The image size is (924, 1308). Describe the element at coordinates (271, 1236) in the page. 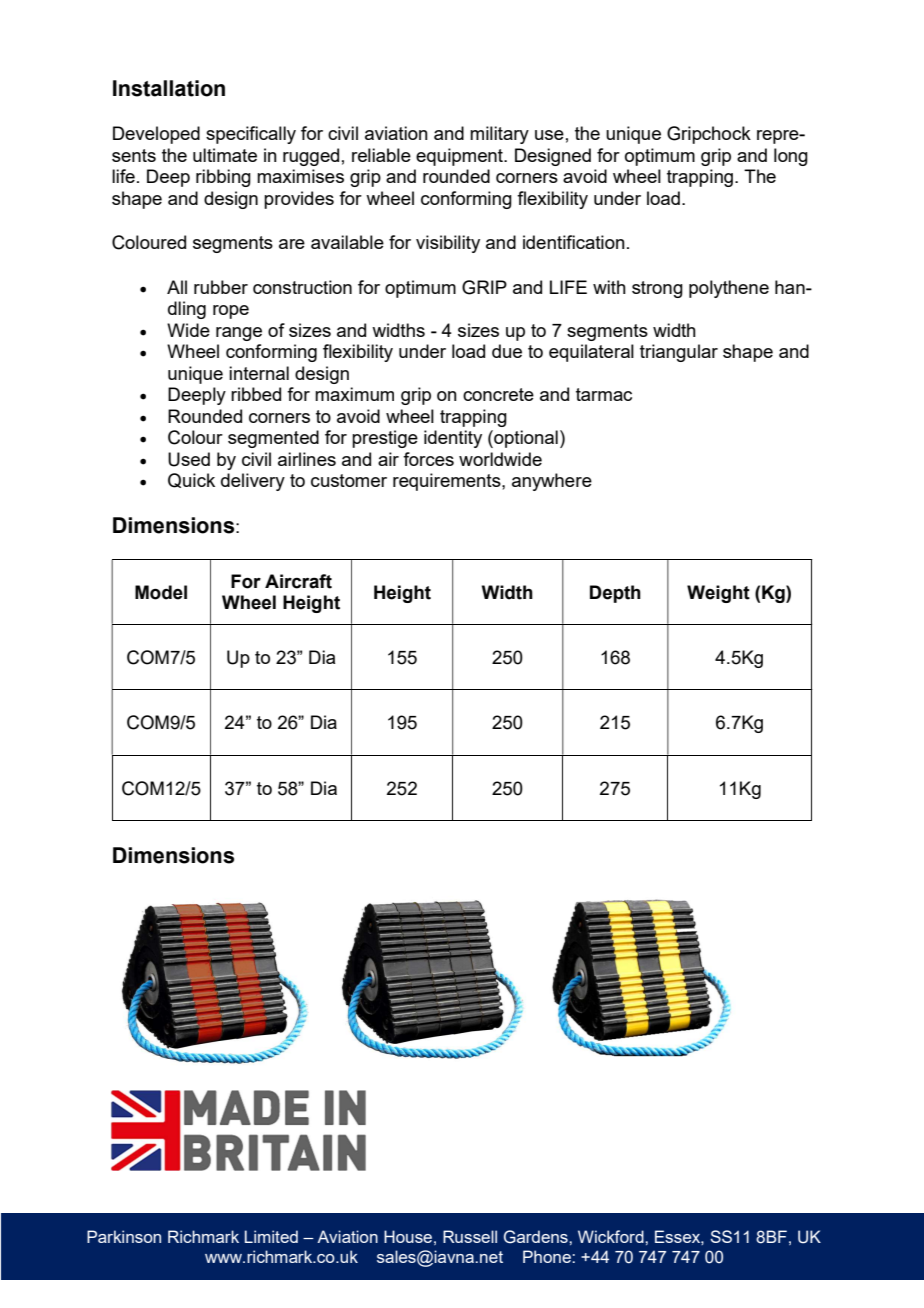

I see `Limited` at that location.
